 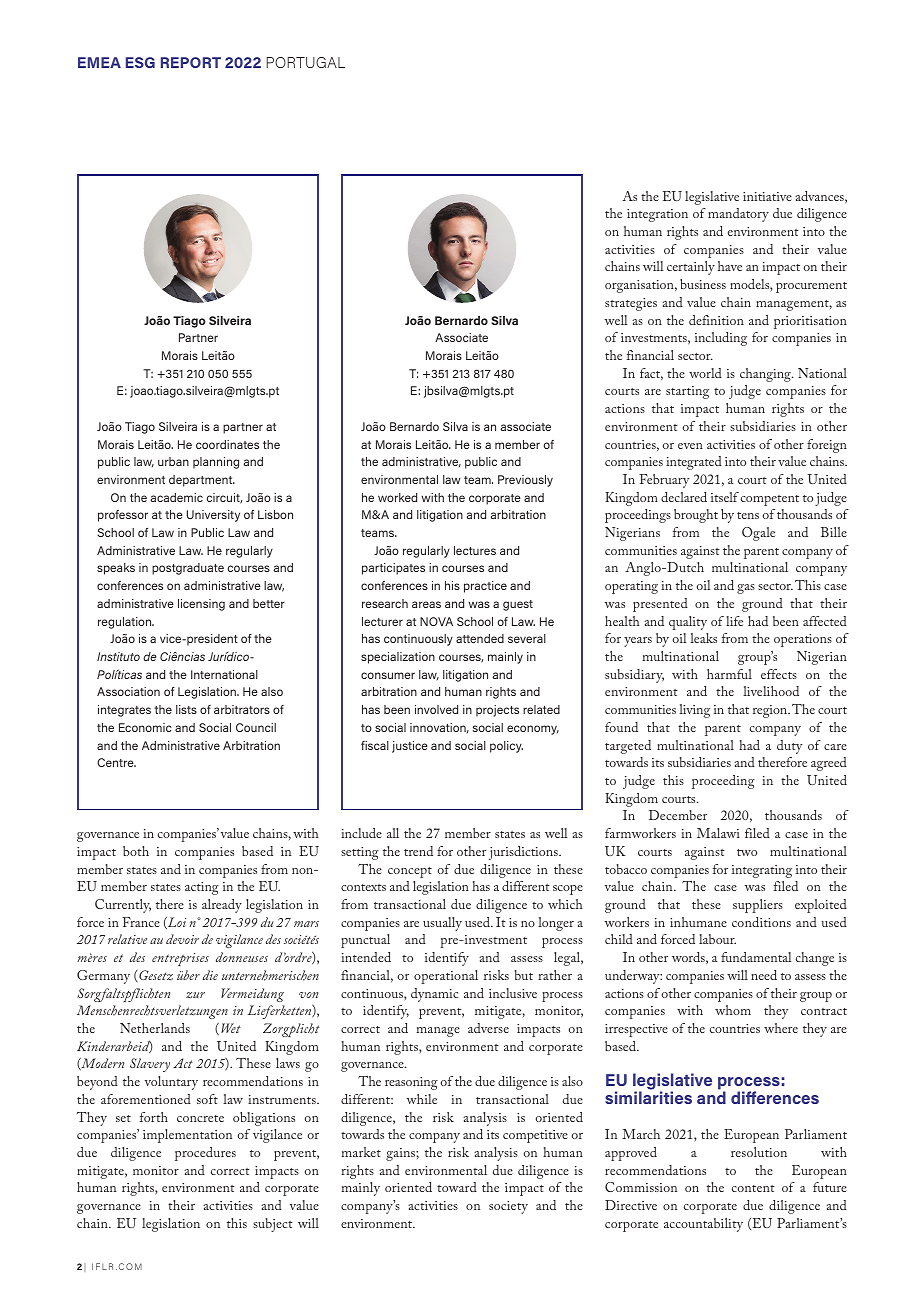 I want to click on attended, so click(x=480, y=638).
